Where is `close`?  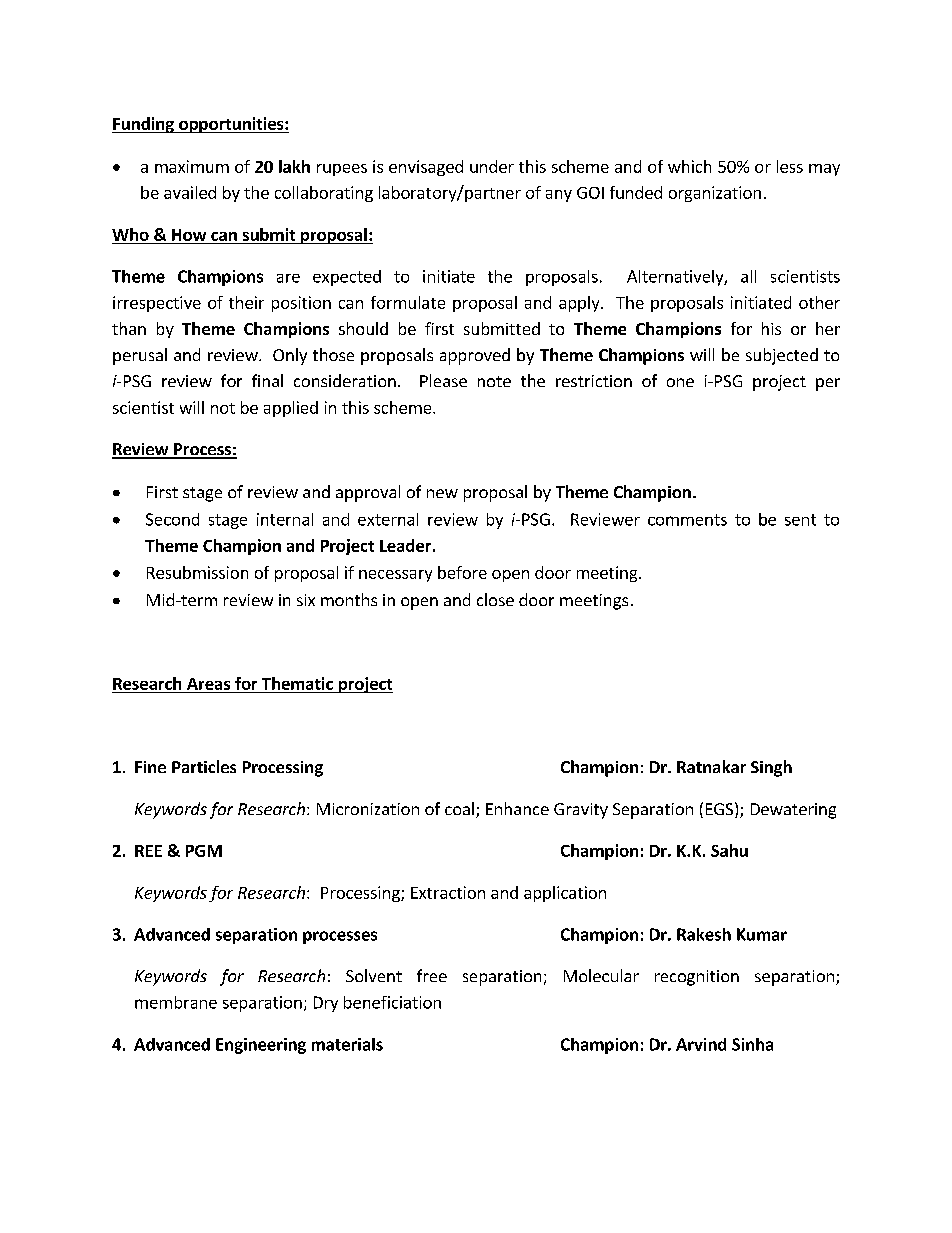
close is located at coordinates (495, 599).
